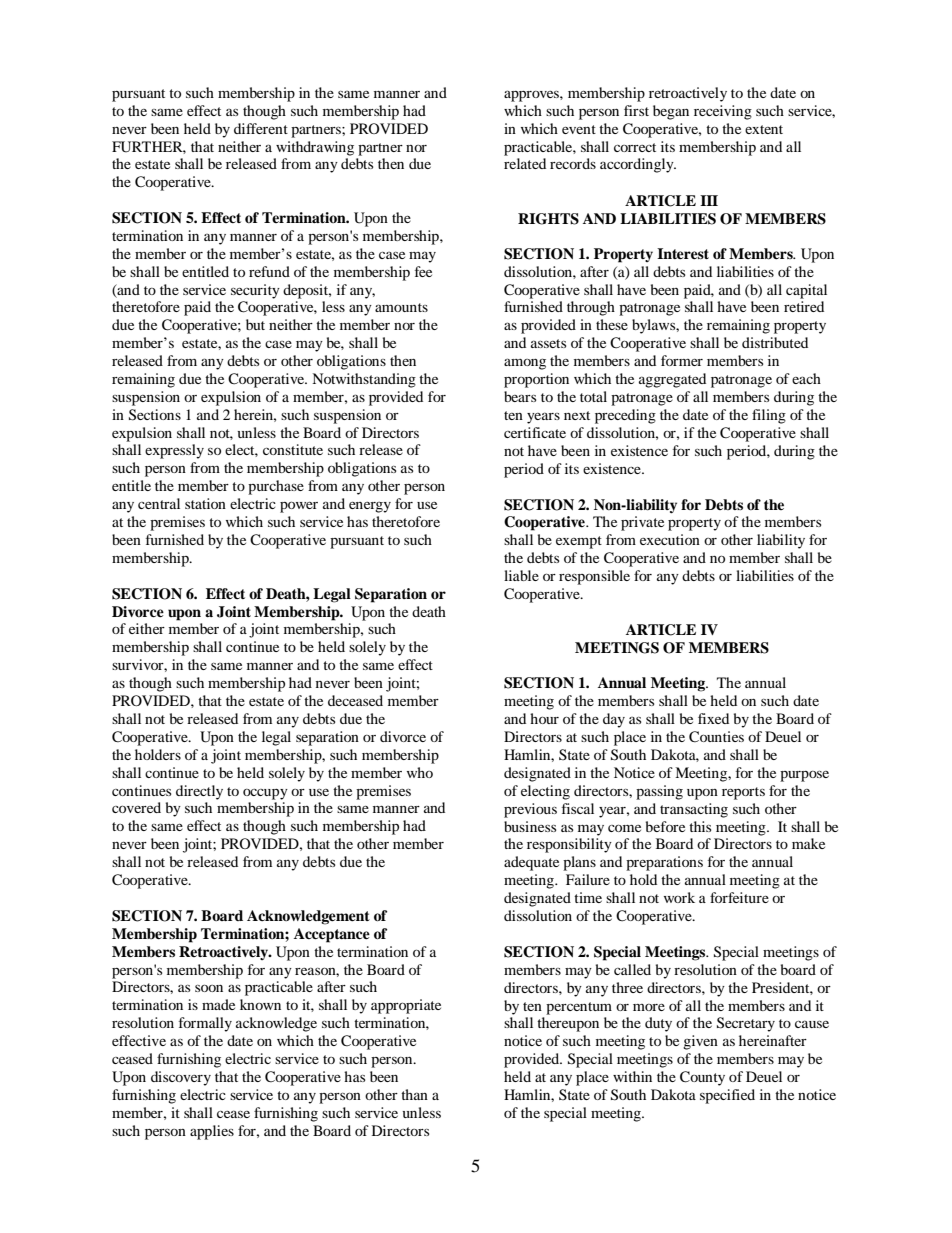 The image size is (952, 1233). I want to click on related, so click(525, 163).
